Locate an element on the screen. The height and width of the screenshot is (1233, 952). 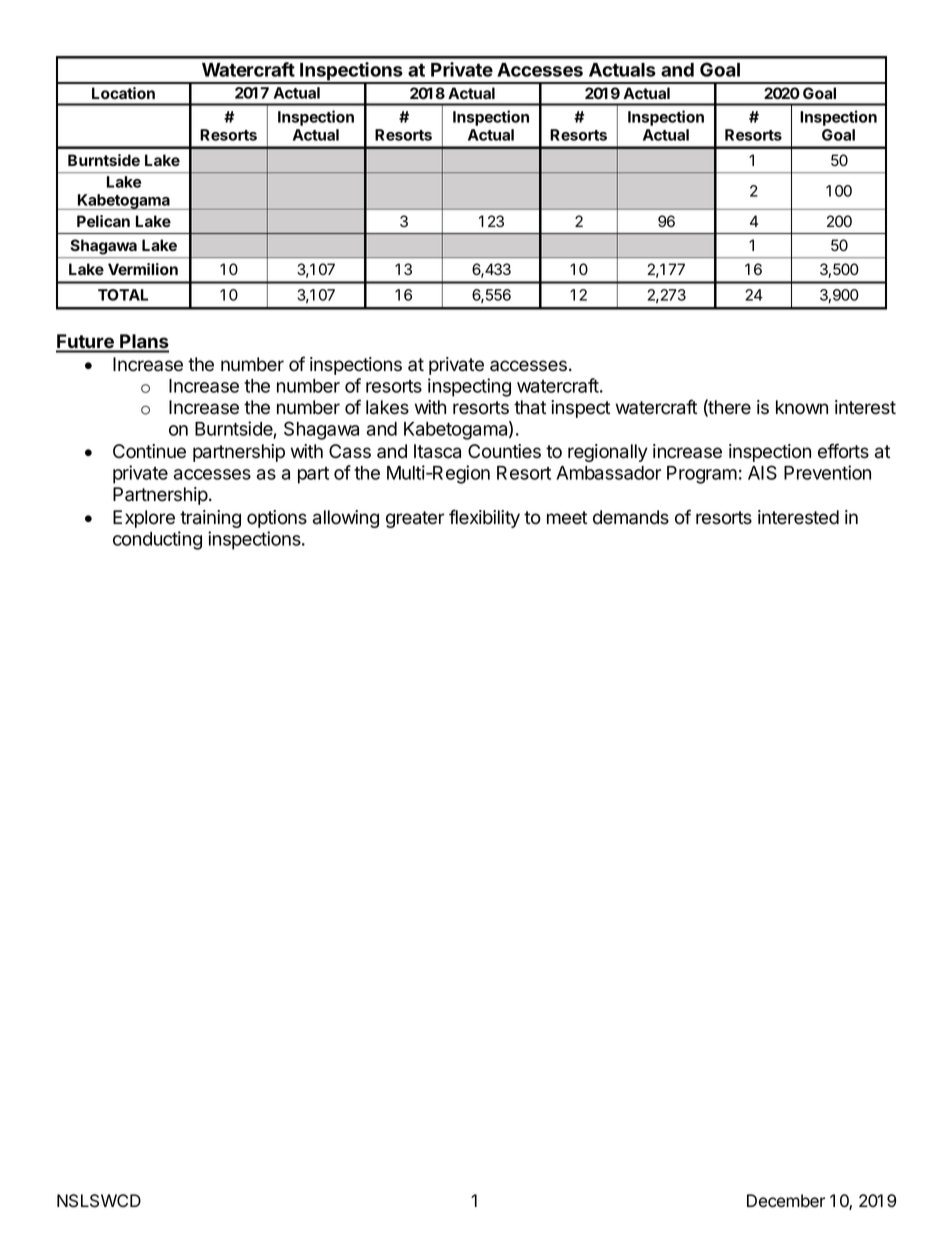
flexibility is located at coordinates (484, 518).
